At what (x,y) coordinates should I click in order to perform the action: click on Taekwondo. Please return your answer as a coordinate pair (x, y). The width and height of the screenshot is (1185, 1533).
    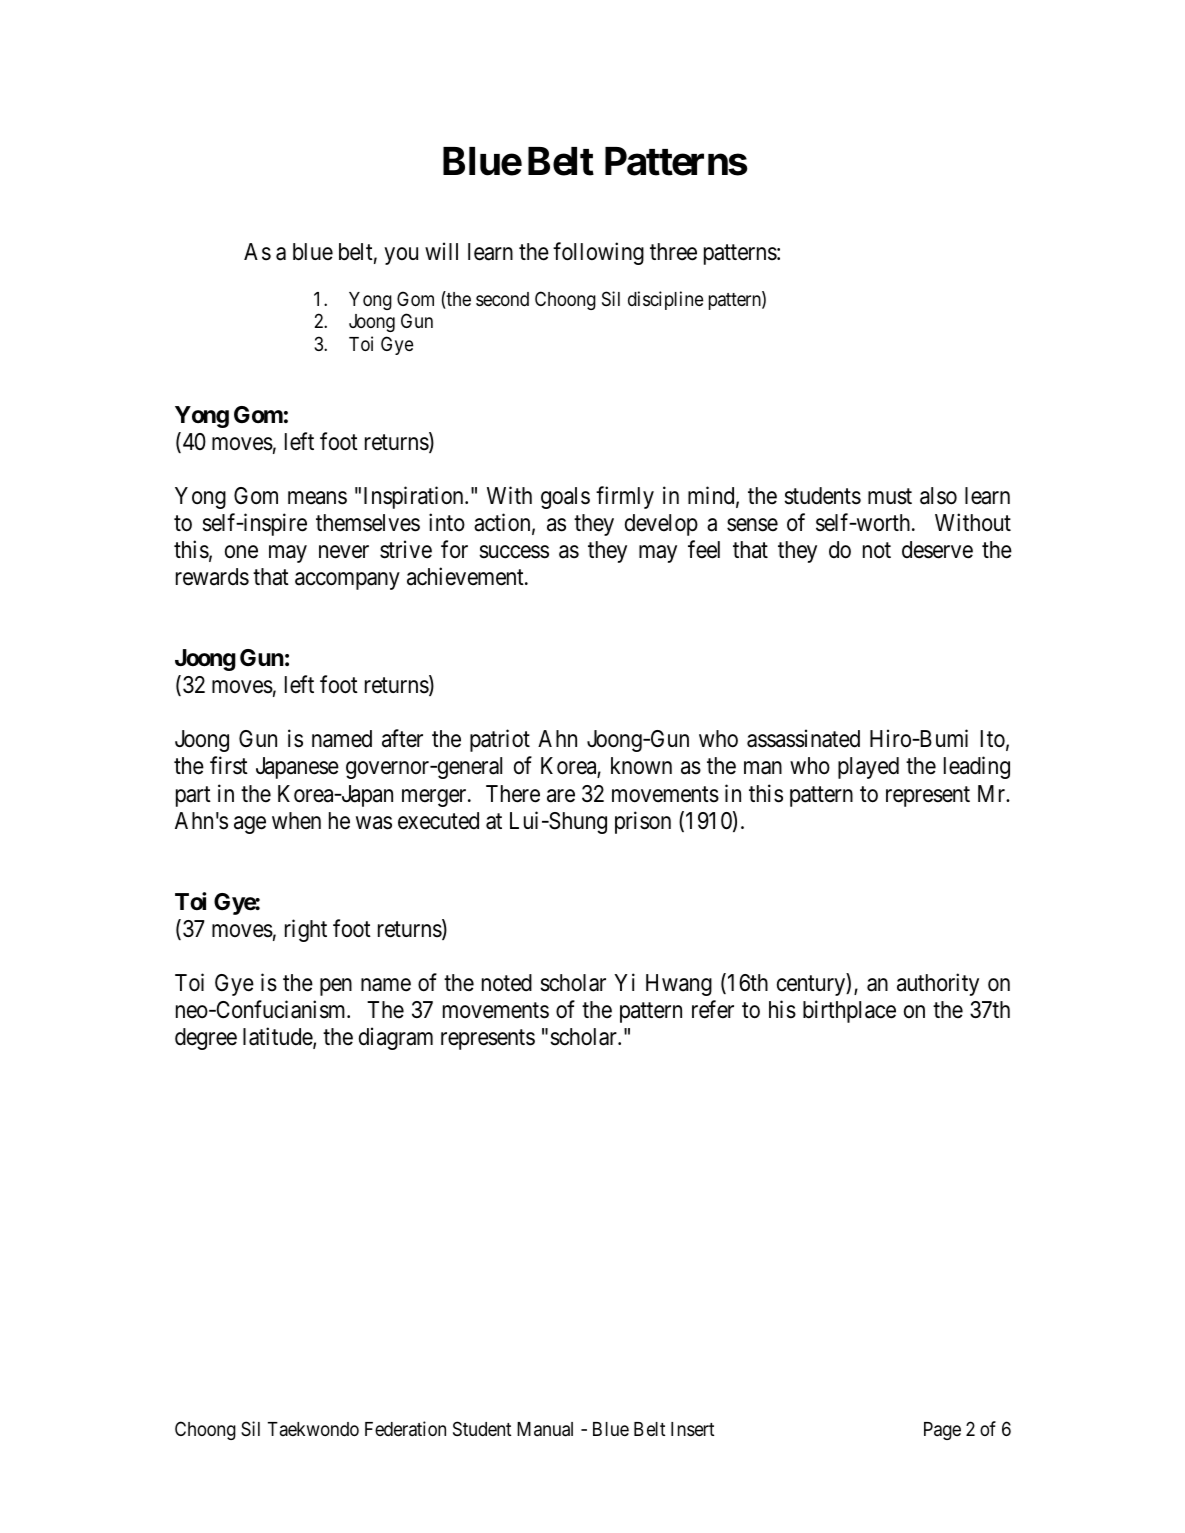
    Looking at the image, I should click on (313, 1429).
